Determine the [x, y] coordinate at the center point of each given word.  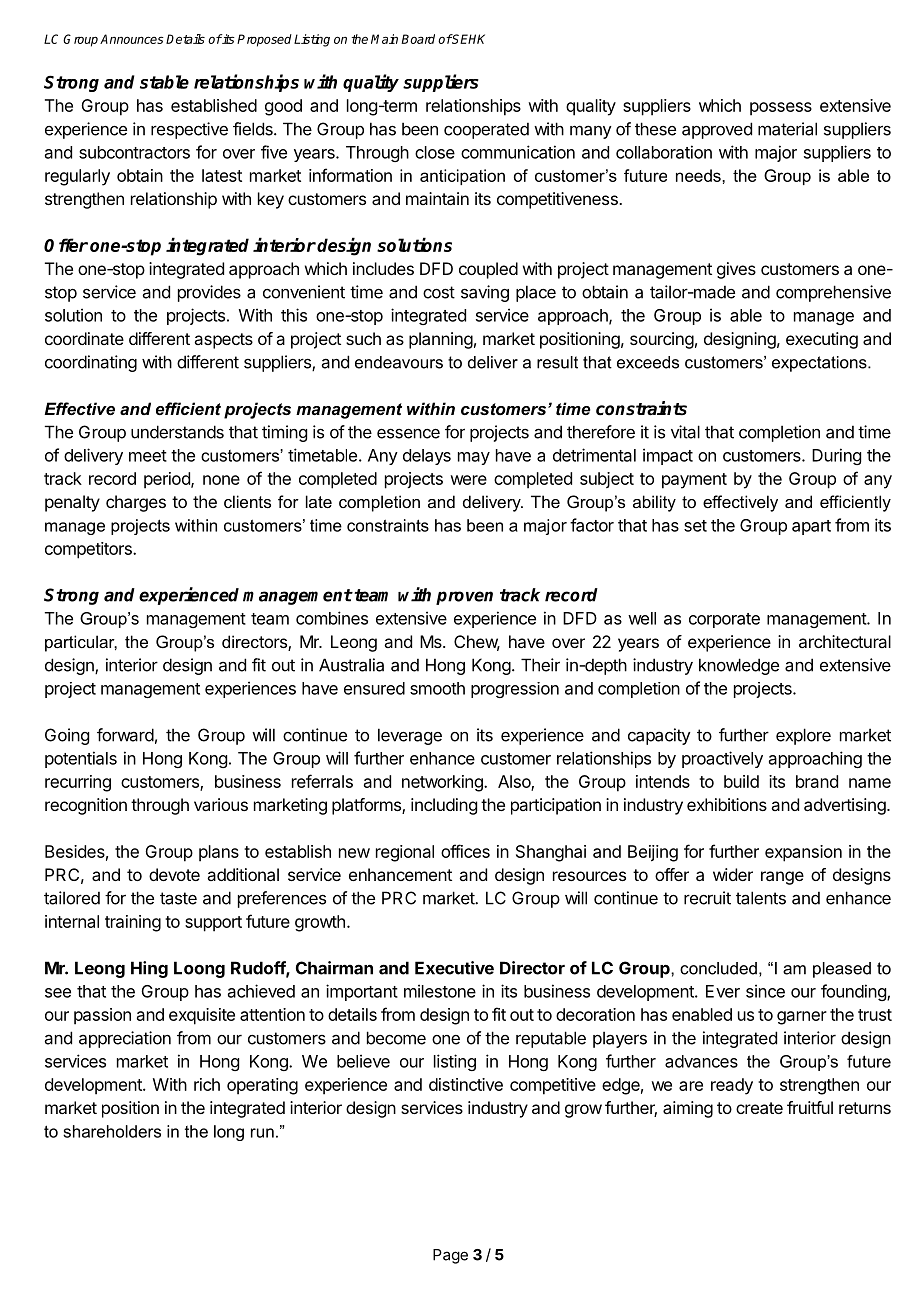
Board [418, 39]
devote [174, 874]
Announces [132, 39]
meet [148, 456]
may [474, 458]
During [836, 456]
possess [781, 109]
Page [450, 1256]
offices [465, 851]
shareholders [112, 1131]
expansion [803, 853]
